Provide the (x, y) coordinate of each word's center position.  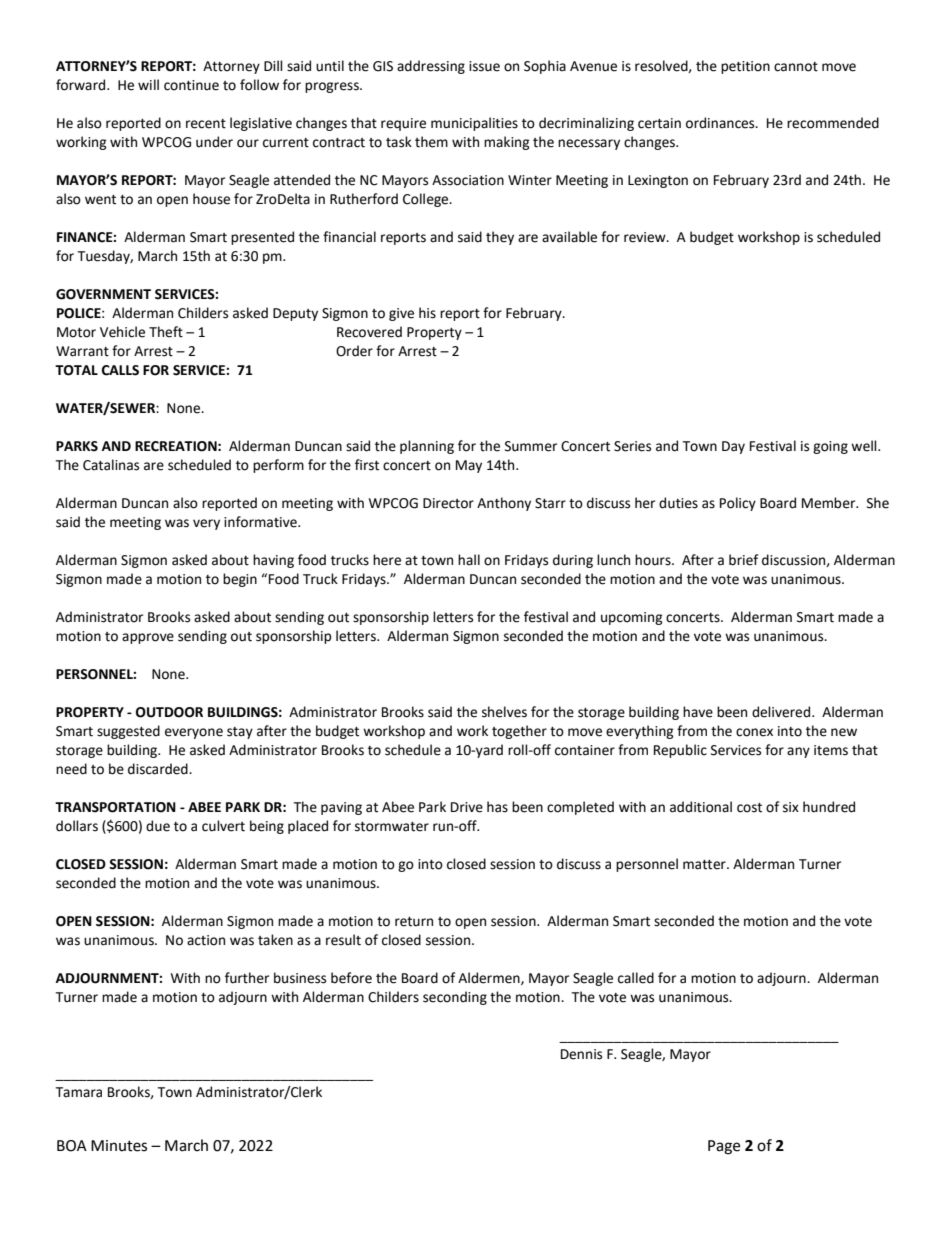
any (798, 752)
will (148, 84)
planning (427, 447)
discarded (159, 769)
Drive (467, 807)
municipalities (474, 124)
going (830, 447)
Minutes (119, 1146)
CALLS (120, 370)
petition (745, 67)
